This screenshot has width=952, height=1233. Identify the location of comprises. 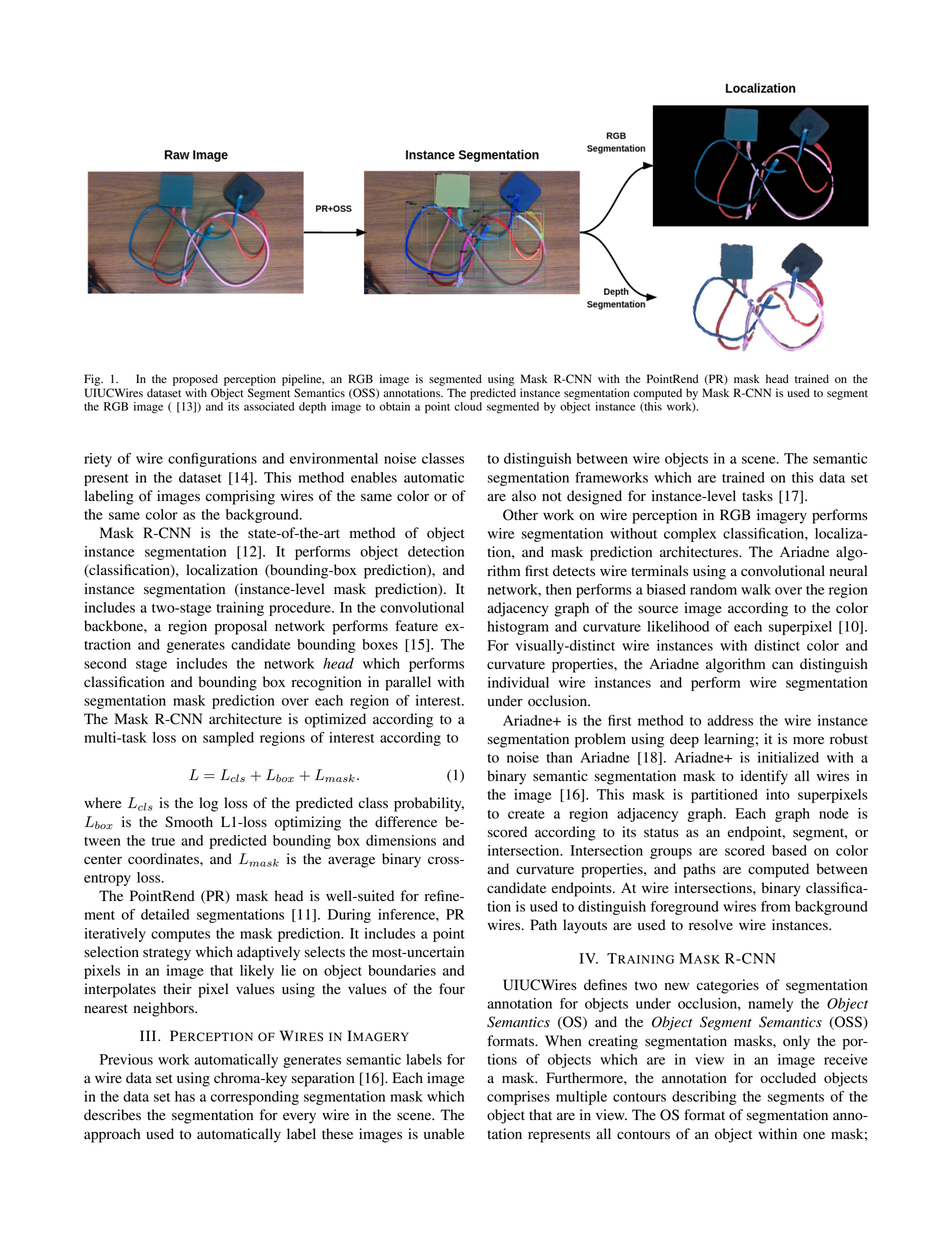
(518, 1098).
